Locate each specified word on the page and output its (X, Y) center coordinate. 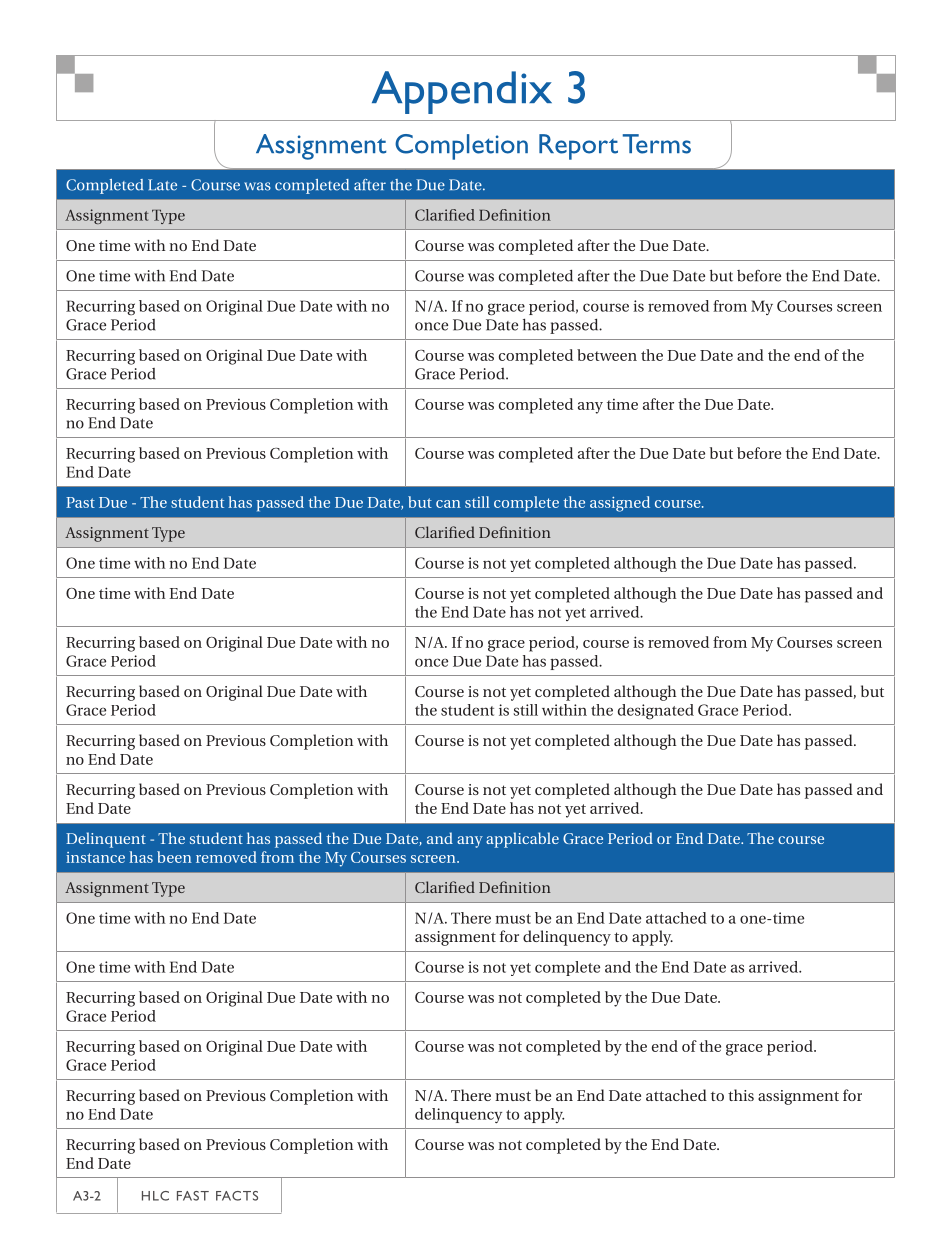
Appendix (462, 92)
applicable (522, 840)
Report (578, 147)
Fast (193, 1196)
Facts (237, 1196)
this (741, 1095)
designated (656, 712)
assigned (620, 504)
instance (95, 857)
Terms (657, 144)
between (607, 355)
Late (162, 185)
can (448, 504)
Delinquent (106, 840)
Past (80, 502)
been (174, 857)
